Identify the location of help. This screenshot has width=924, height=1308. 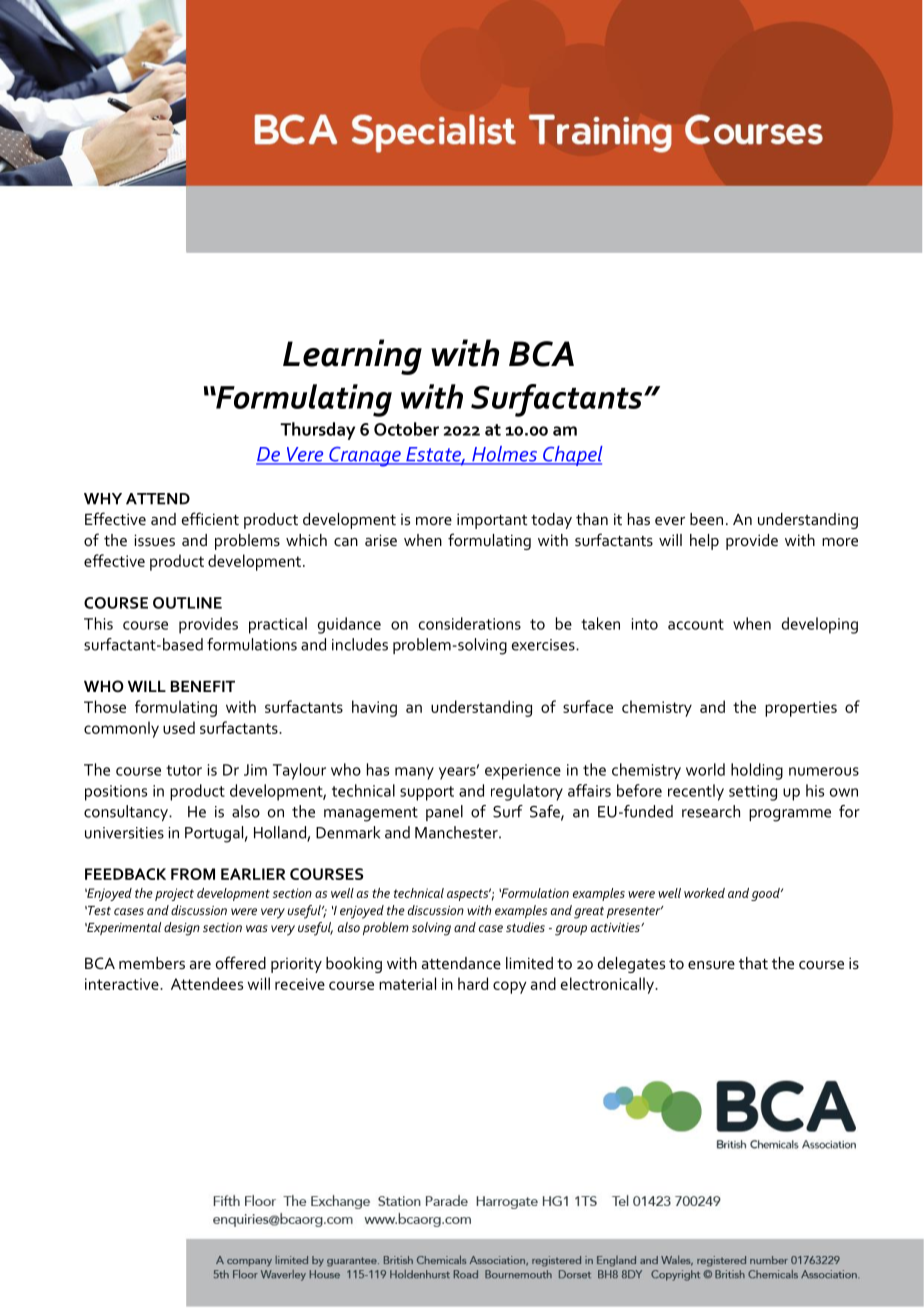
(704, 542).
